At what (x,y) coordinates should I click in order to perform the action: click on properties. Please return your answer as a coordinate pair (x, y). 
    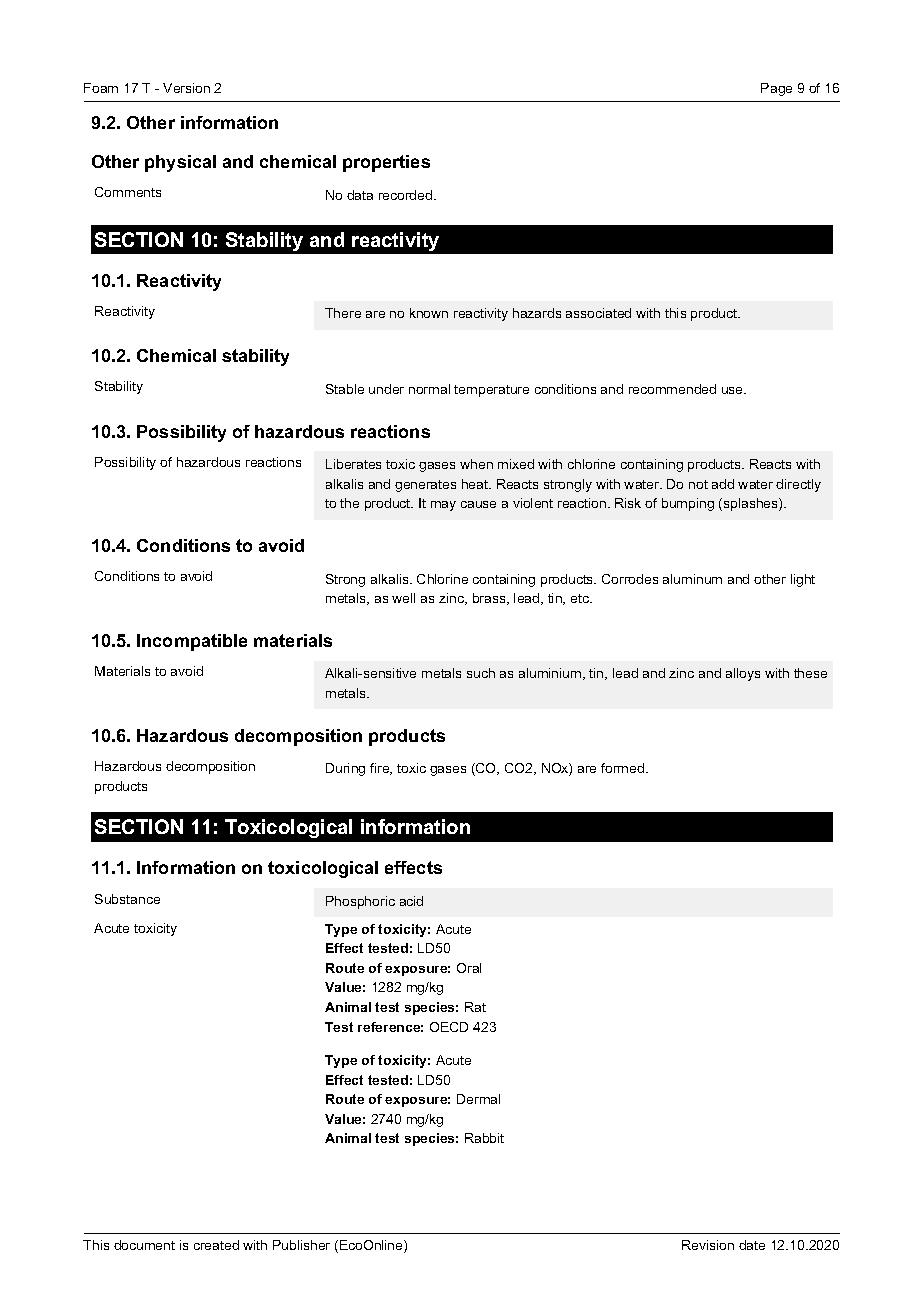
    Looking at the image, I should click on (386, 163).
